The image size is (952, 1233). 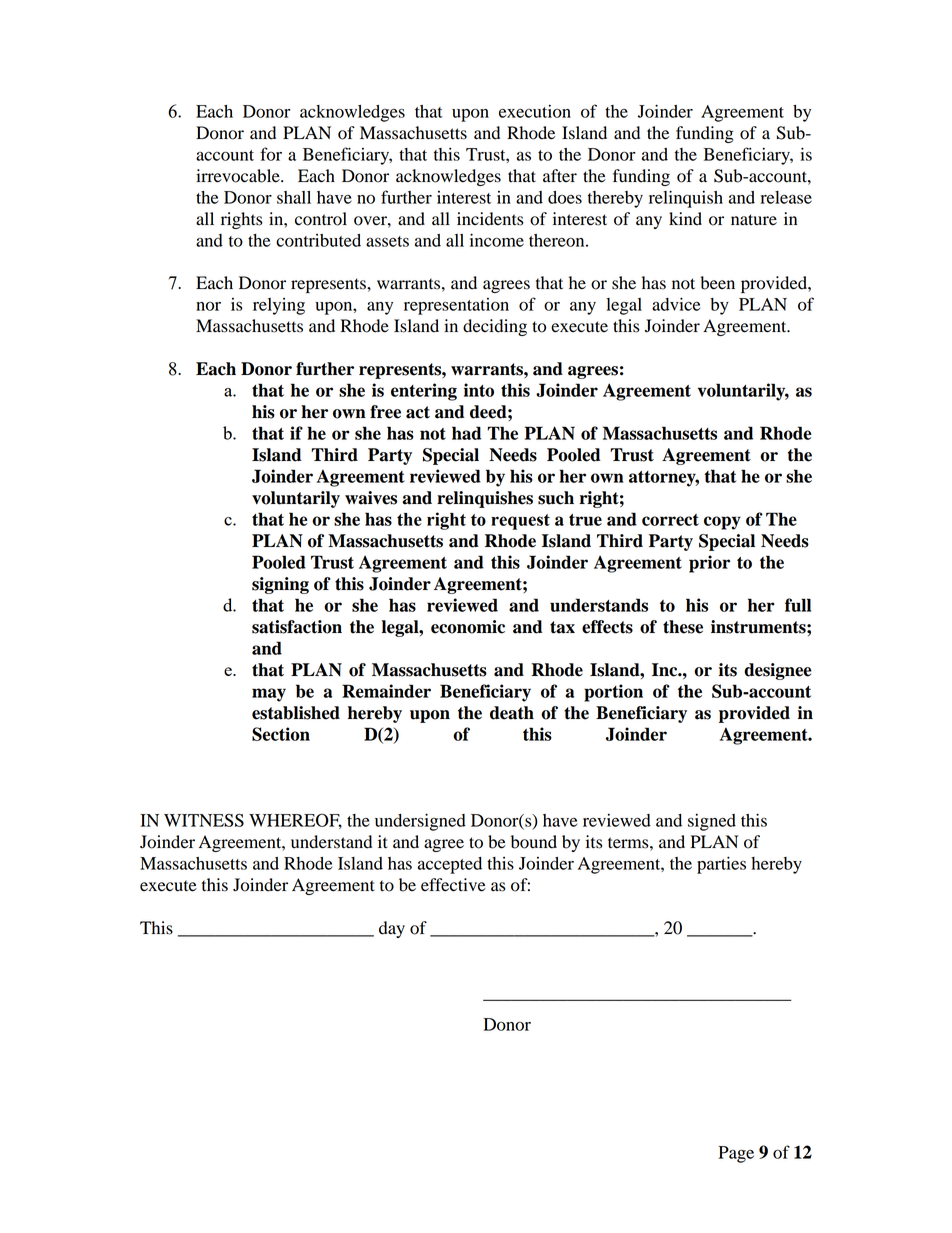 I want to click on parties, so click(x=721, y=865).
